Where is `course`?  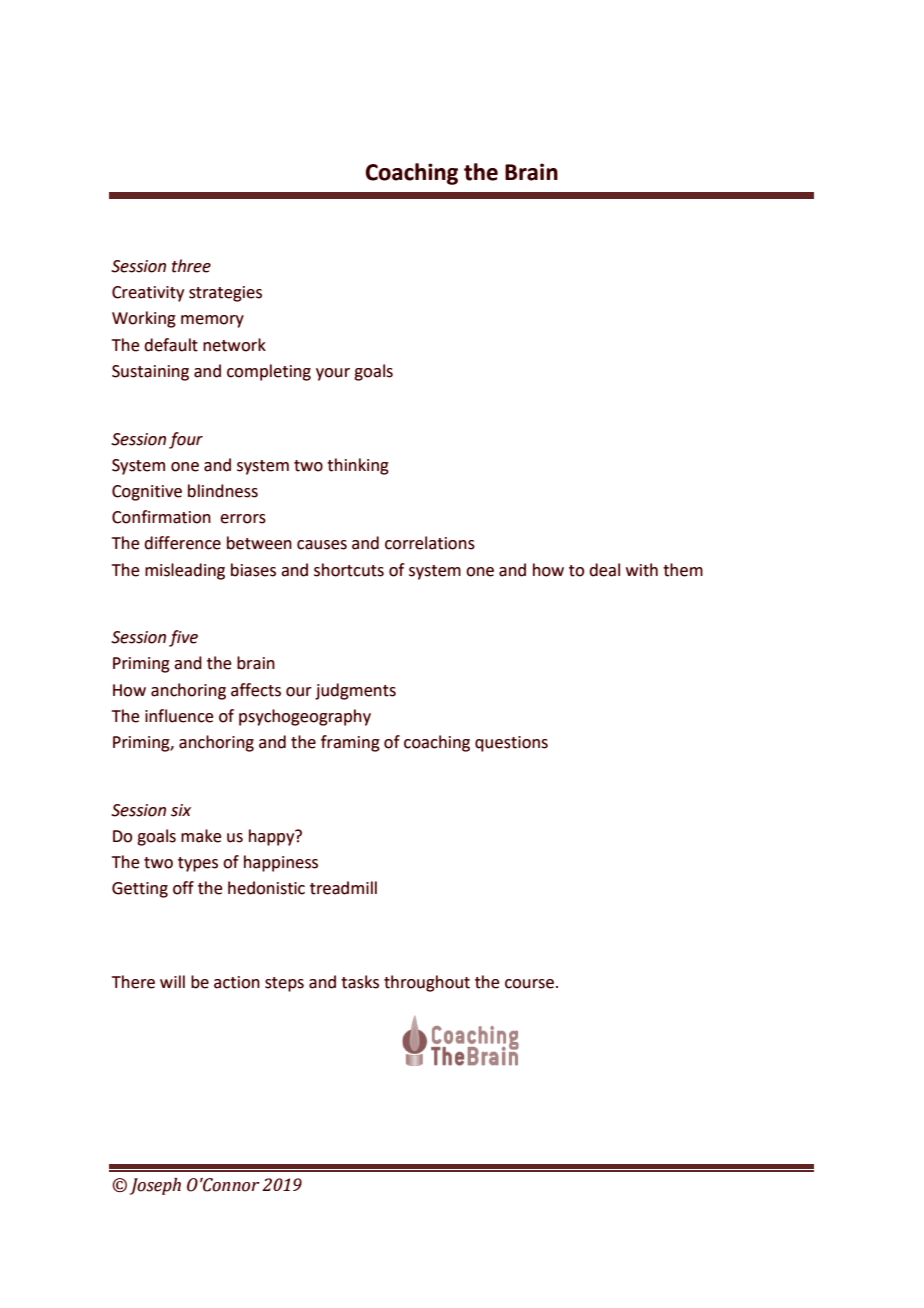 course is located at coordinates (529, 984).
